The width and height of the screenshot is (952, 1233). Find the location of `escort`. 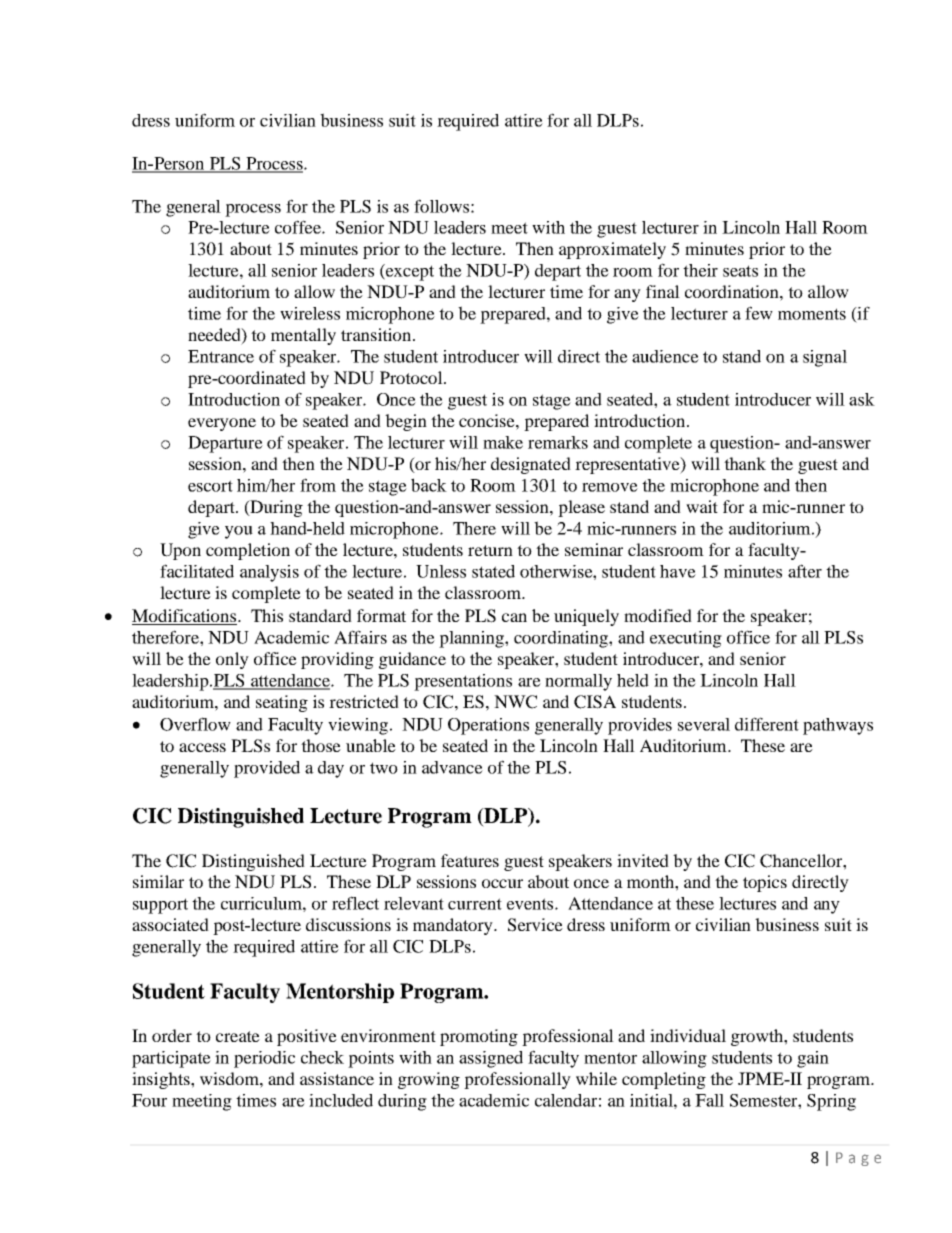

escort is located at coordinates (210, 486).
